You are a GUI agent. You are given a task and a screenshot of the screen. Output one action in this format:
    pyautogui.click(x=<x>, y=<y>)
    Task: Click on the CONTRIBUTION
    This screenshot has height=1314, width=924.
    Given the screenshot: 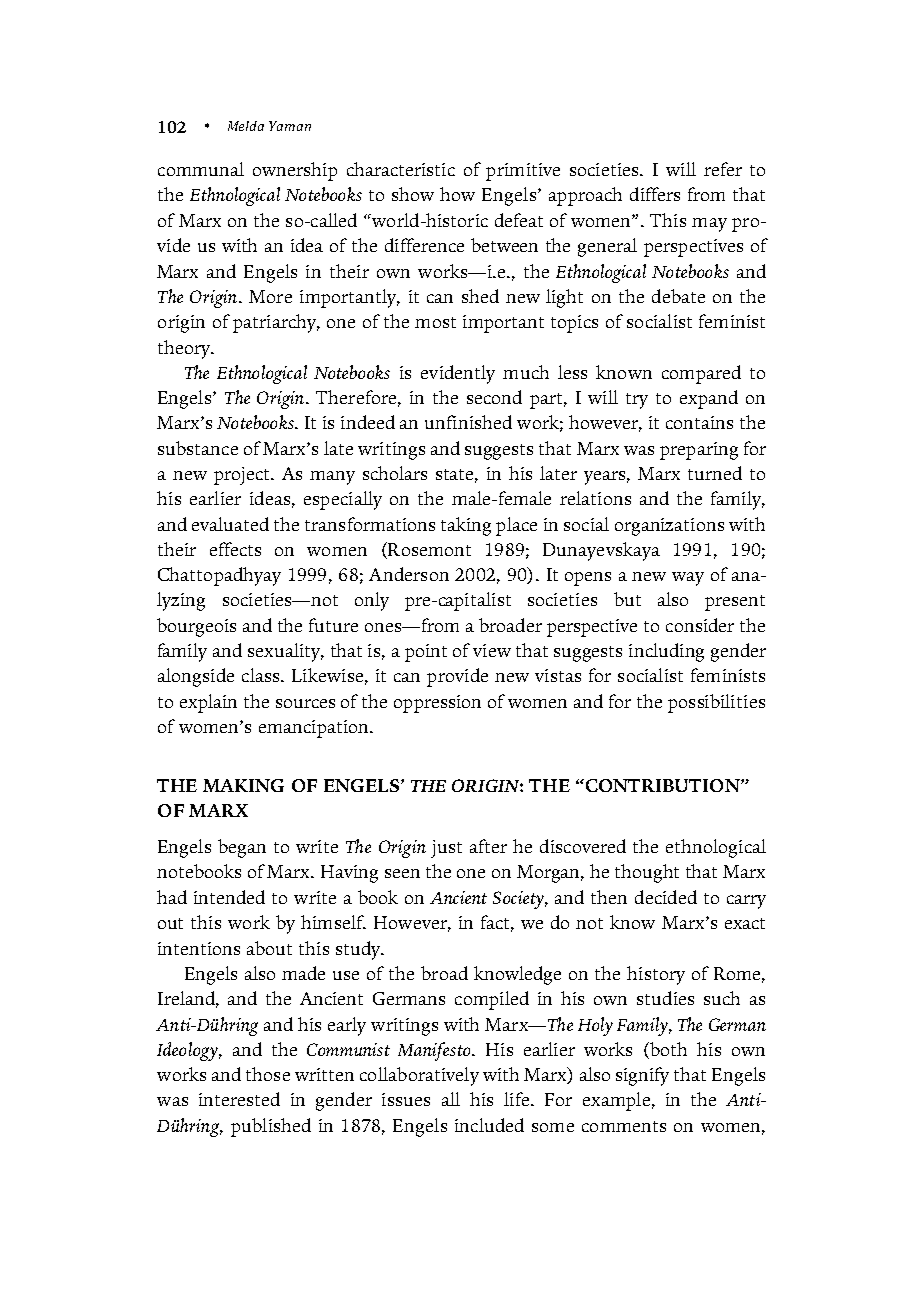 What is the action you would take?
    pyautogui.click(x=662, y=785)
